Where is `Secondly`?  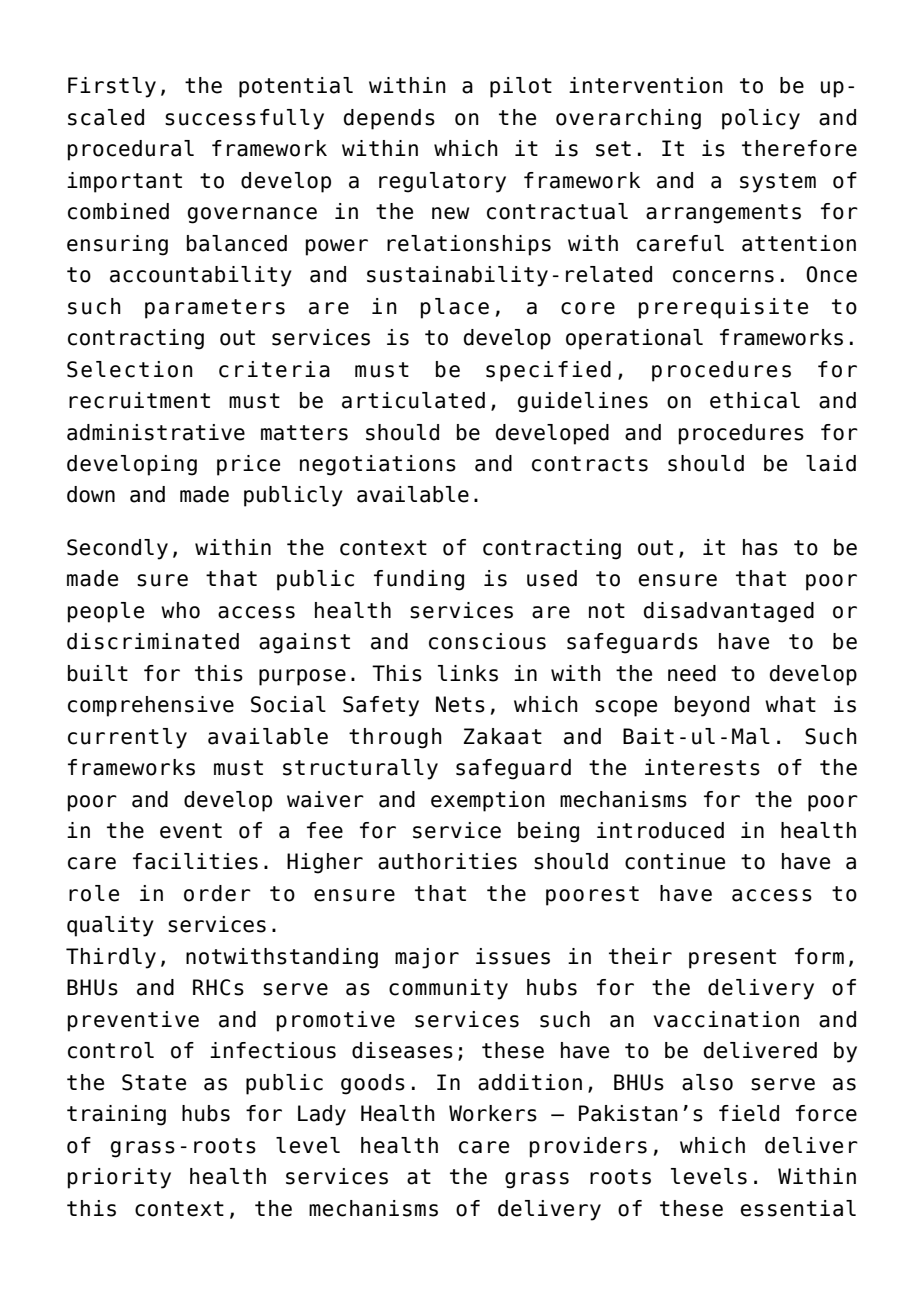 Secondly is located at coordinates (117, 549).
